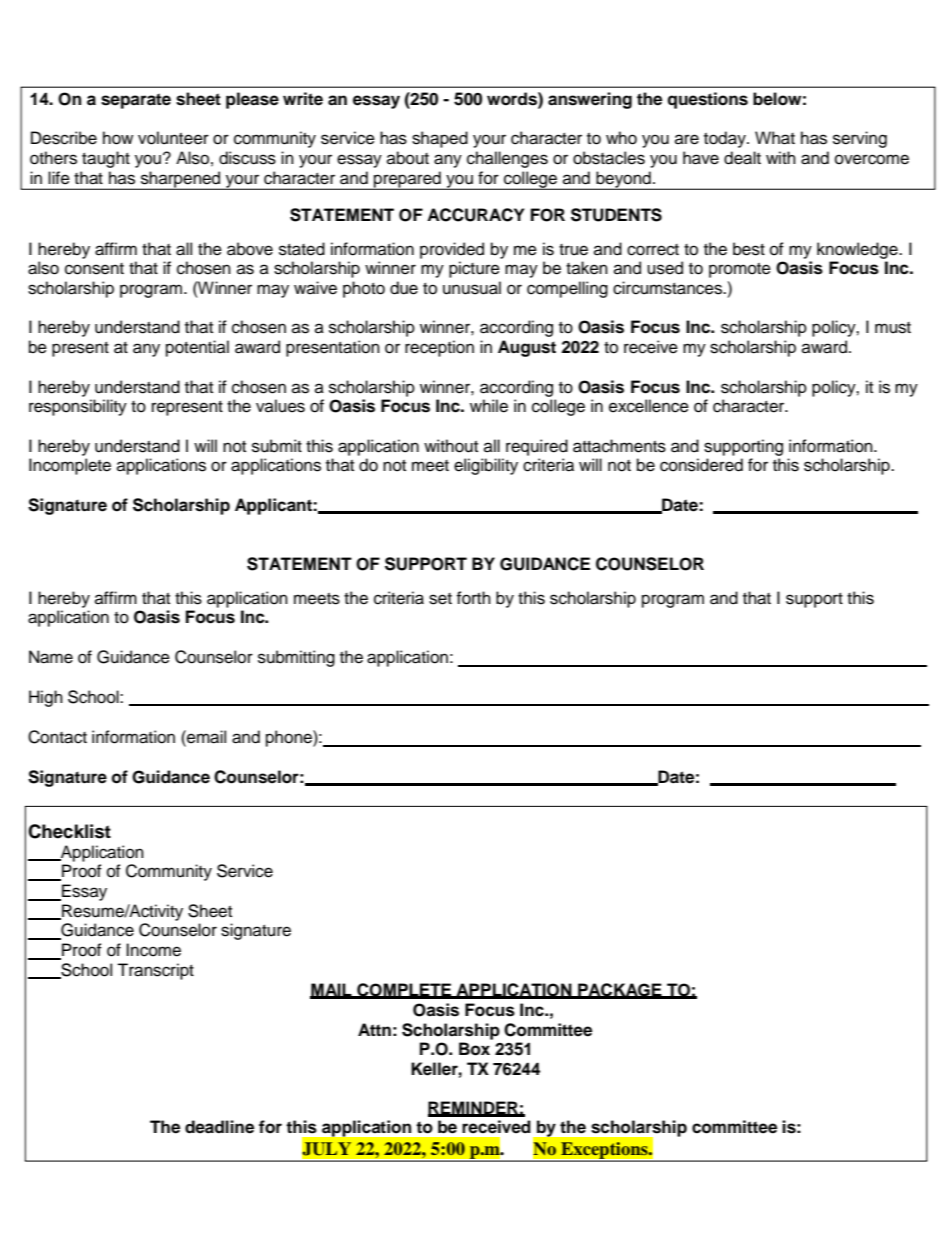 The image size is (952, 1233). What do you see at coordinates (440, 139) in the screenshot?
I see `shaped` at bounding box center [440, 139].
